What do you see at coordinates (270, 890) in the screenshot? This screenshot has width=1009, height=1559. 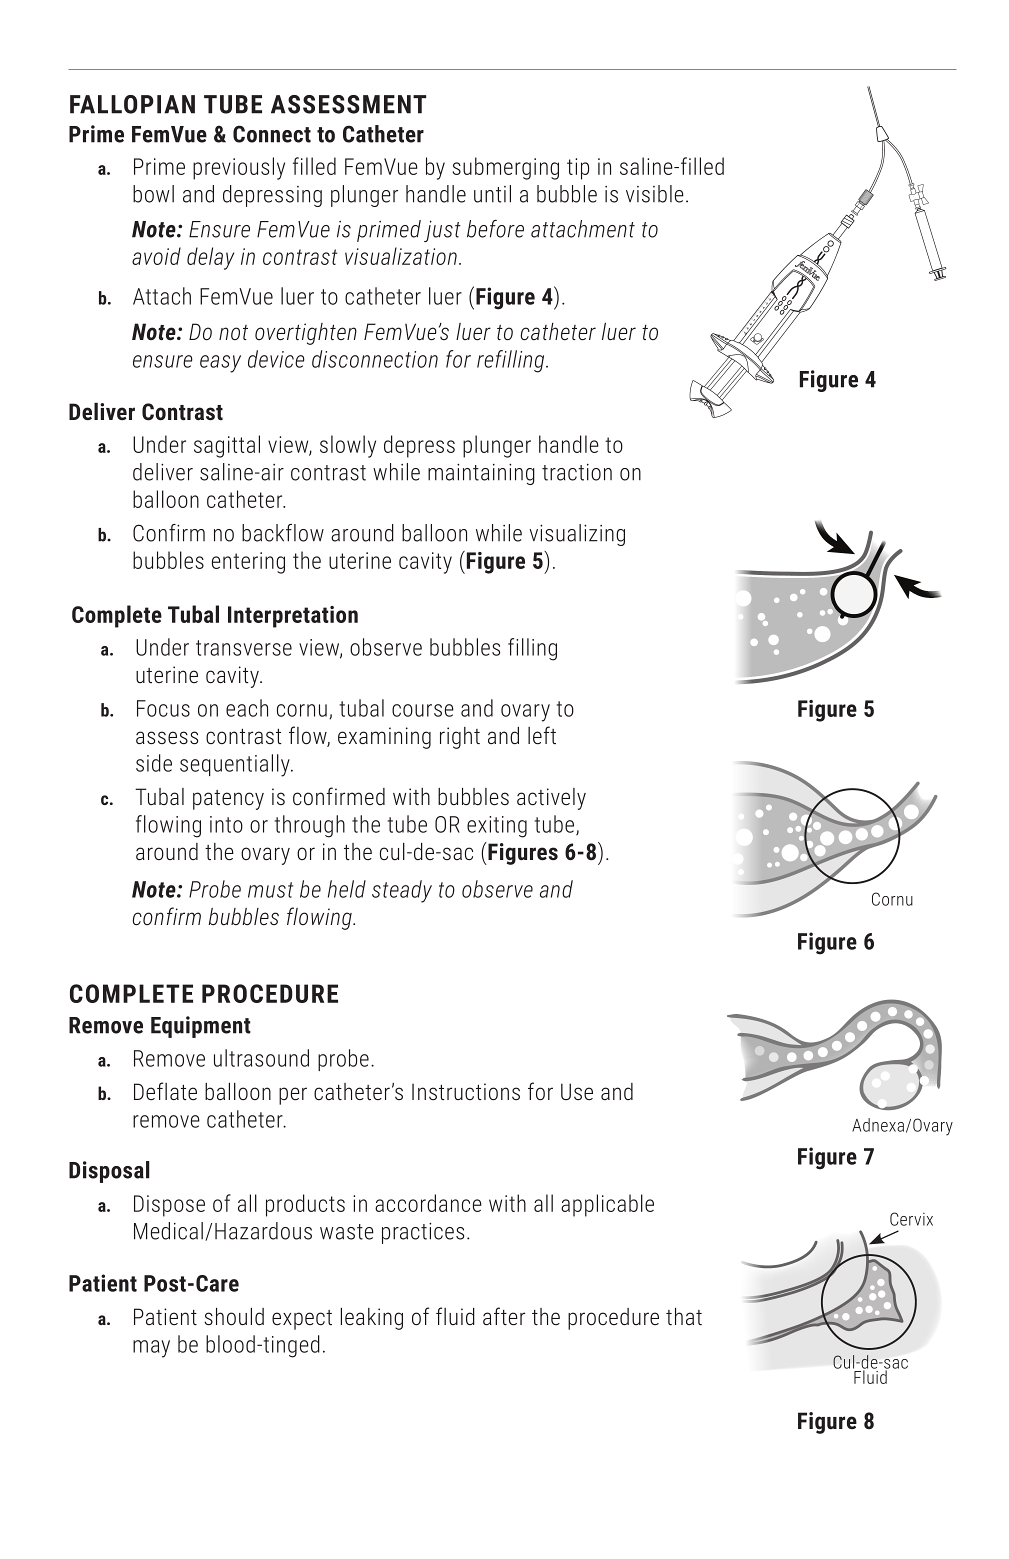 I see `must` at bounding box center [270, 890].
